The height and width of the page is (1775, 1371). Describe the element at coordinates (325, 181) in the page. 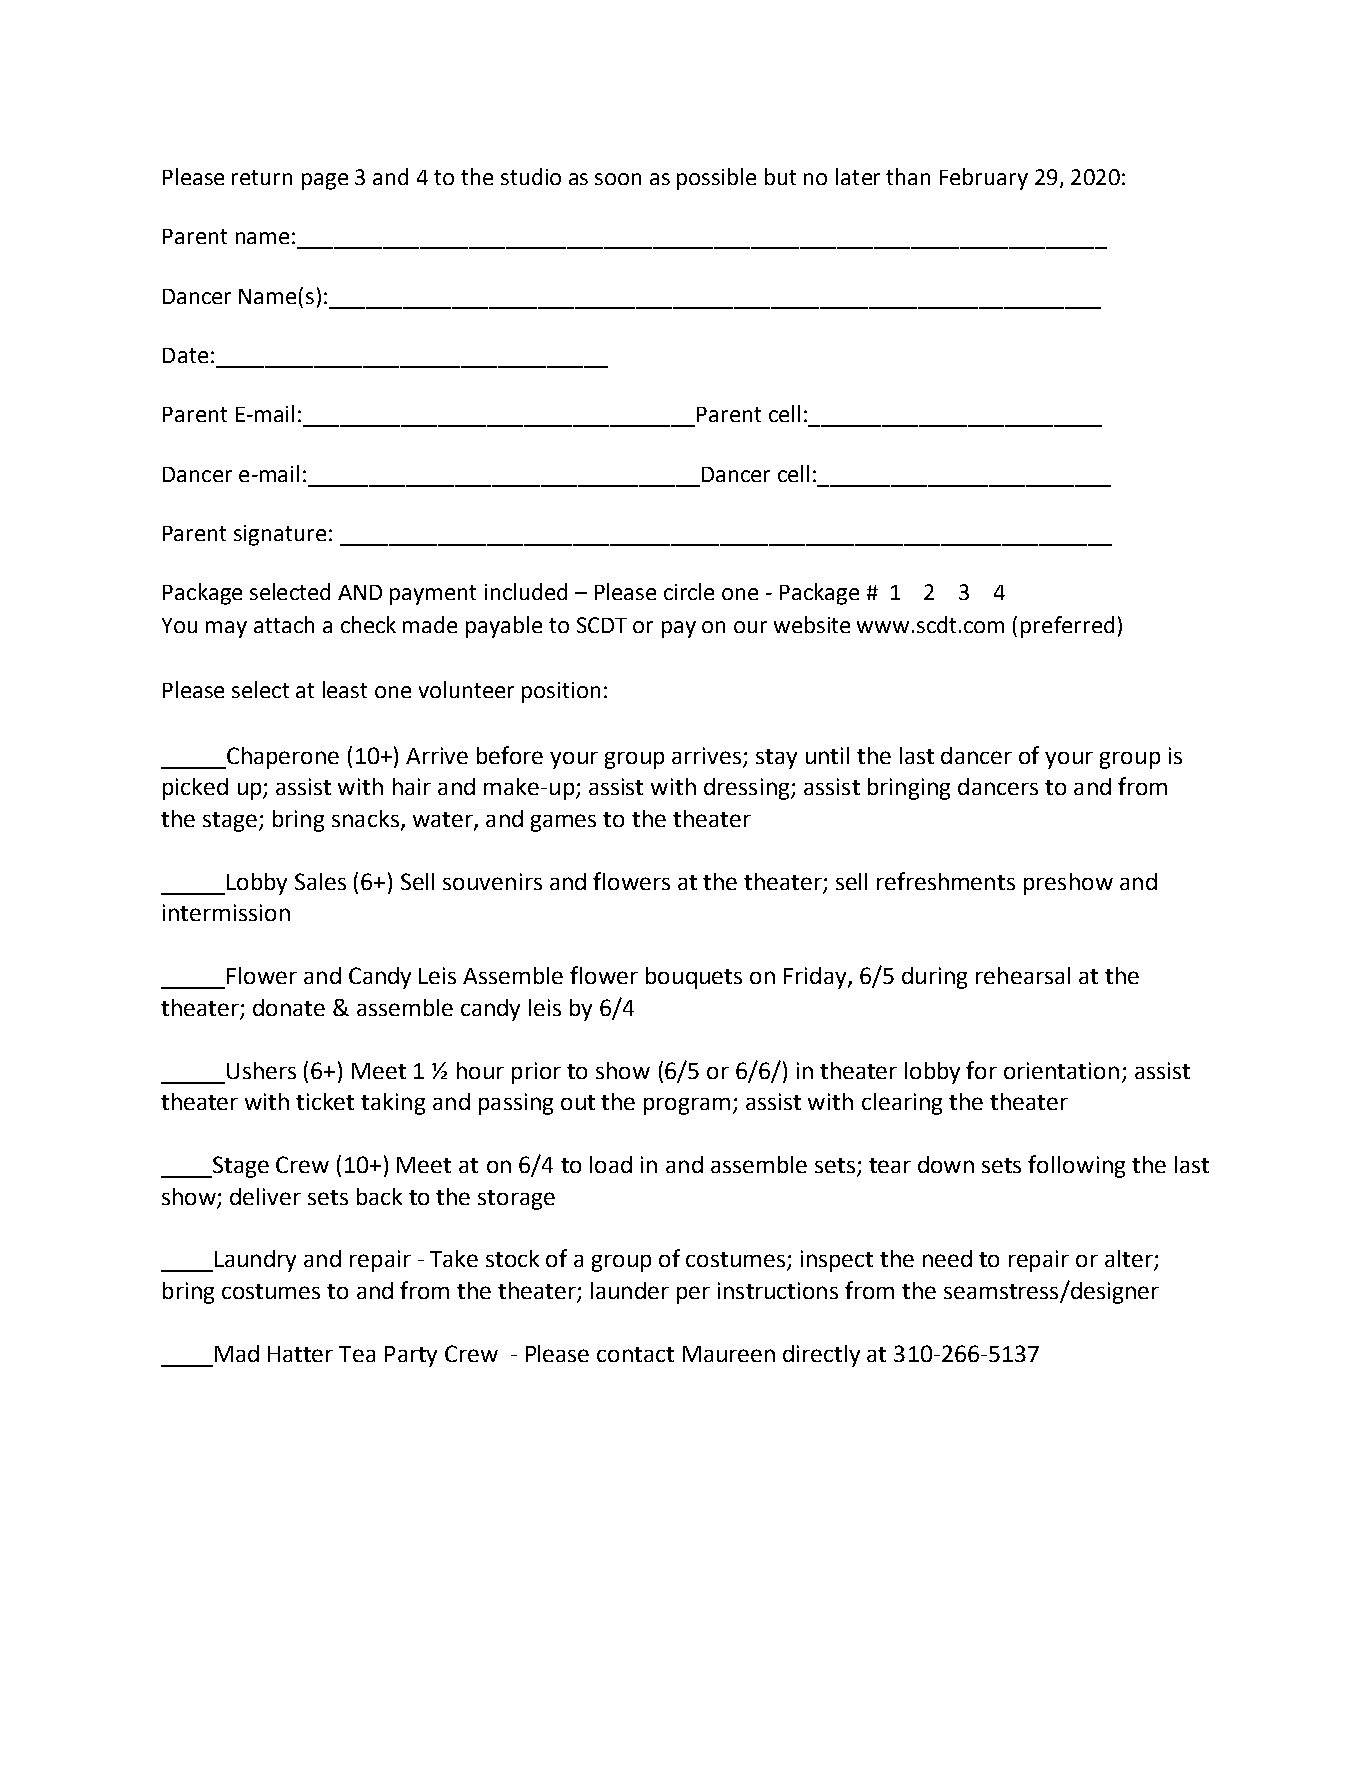

I see `page` at that location.
